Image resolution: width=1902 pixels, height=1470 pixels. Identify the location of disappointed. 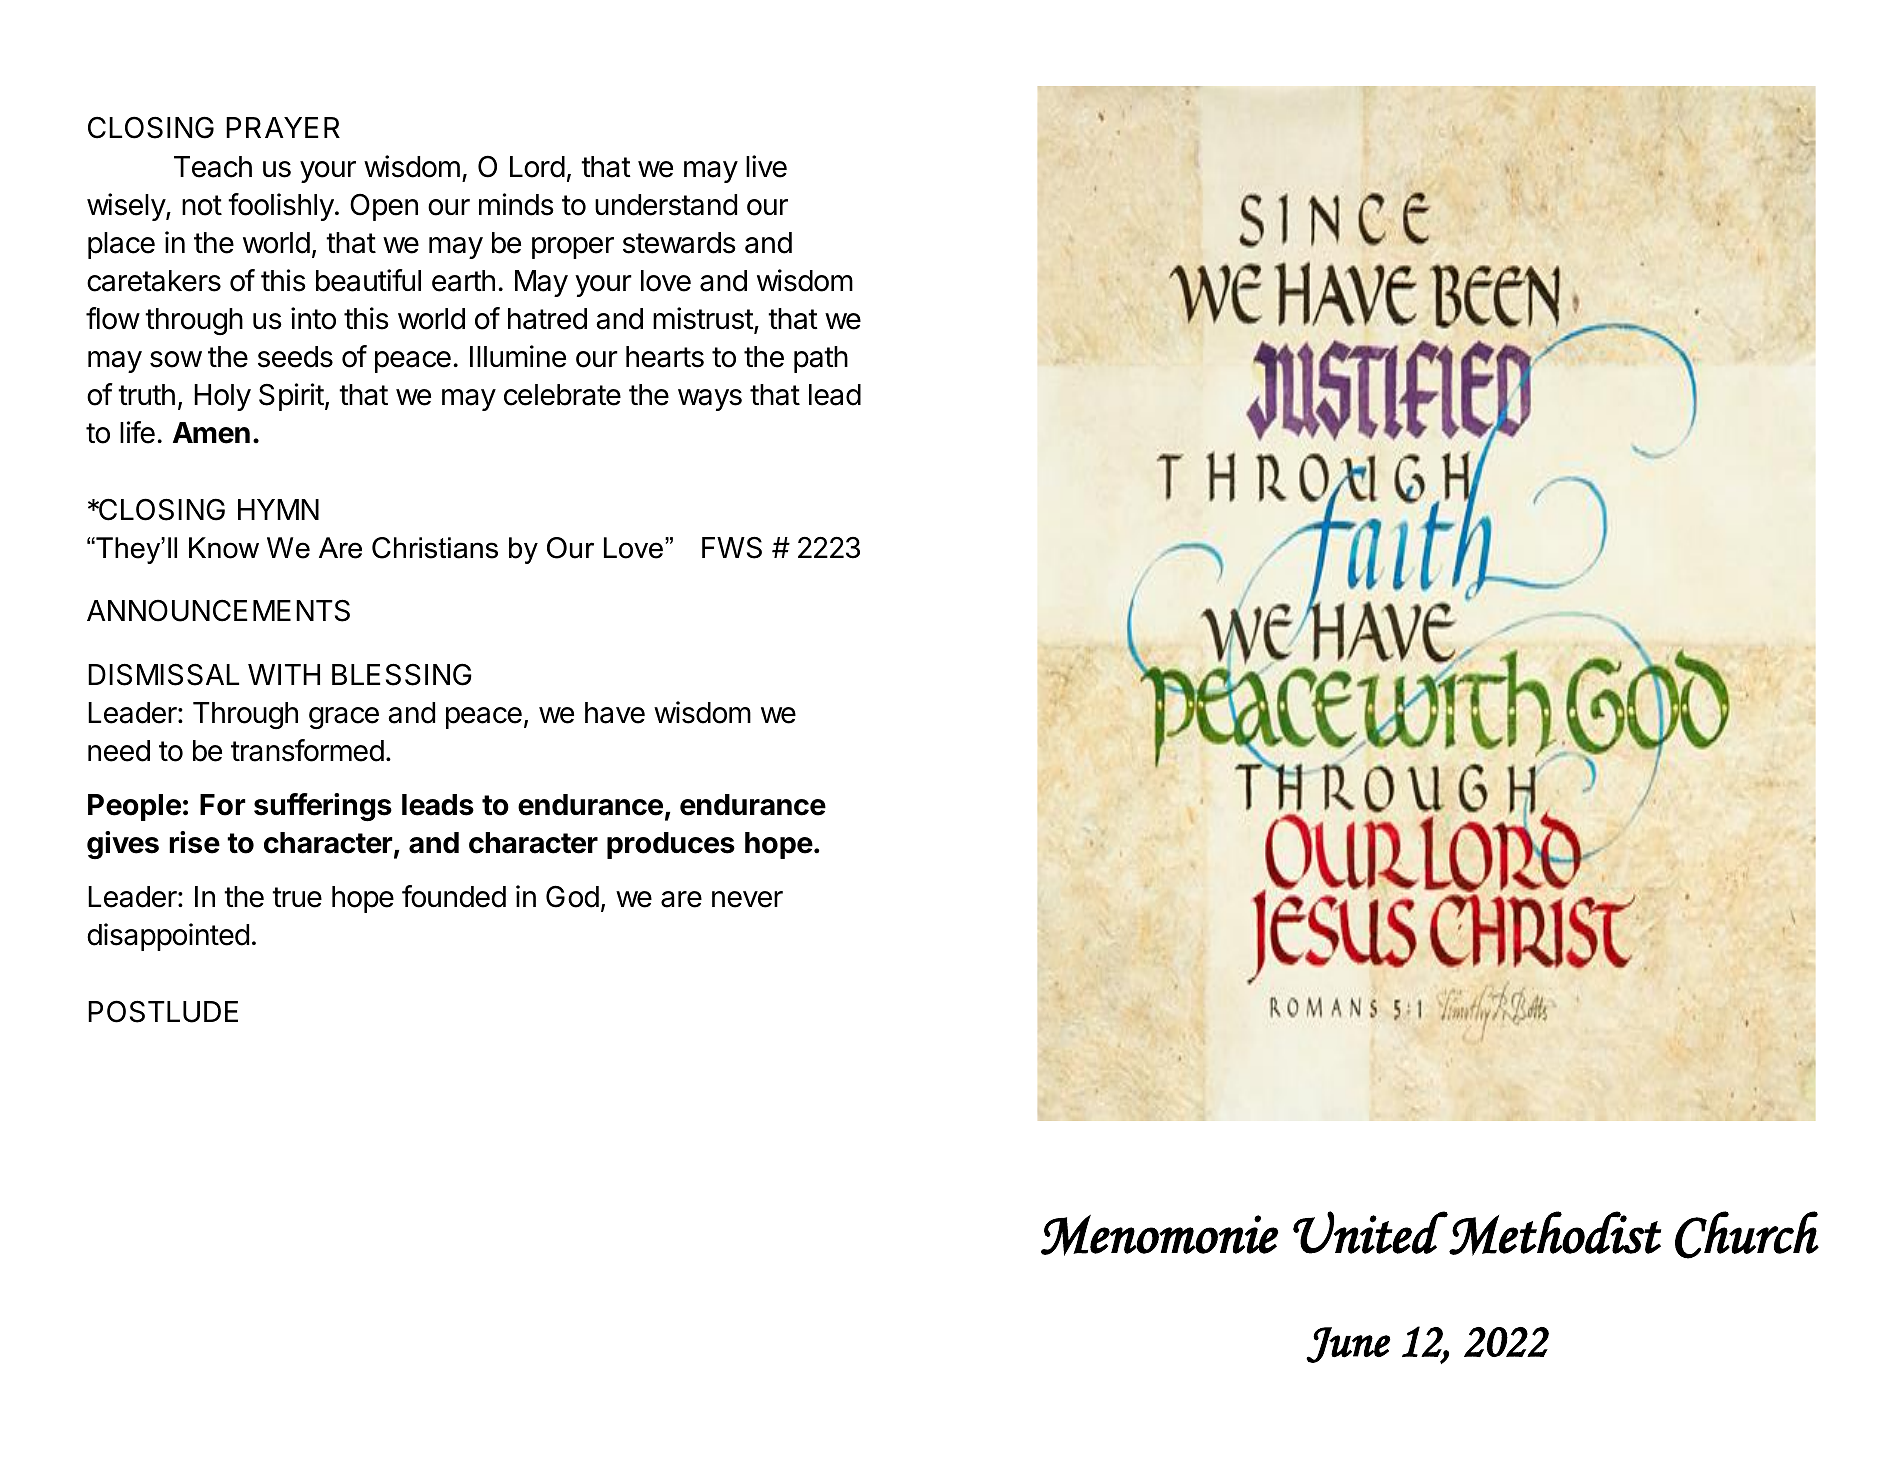
(168, 937).
